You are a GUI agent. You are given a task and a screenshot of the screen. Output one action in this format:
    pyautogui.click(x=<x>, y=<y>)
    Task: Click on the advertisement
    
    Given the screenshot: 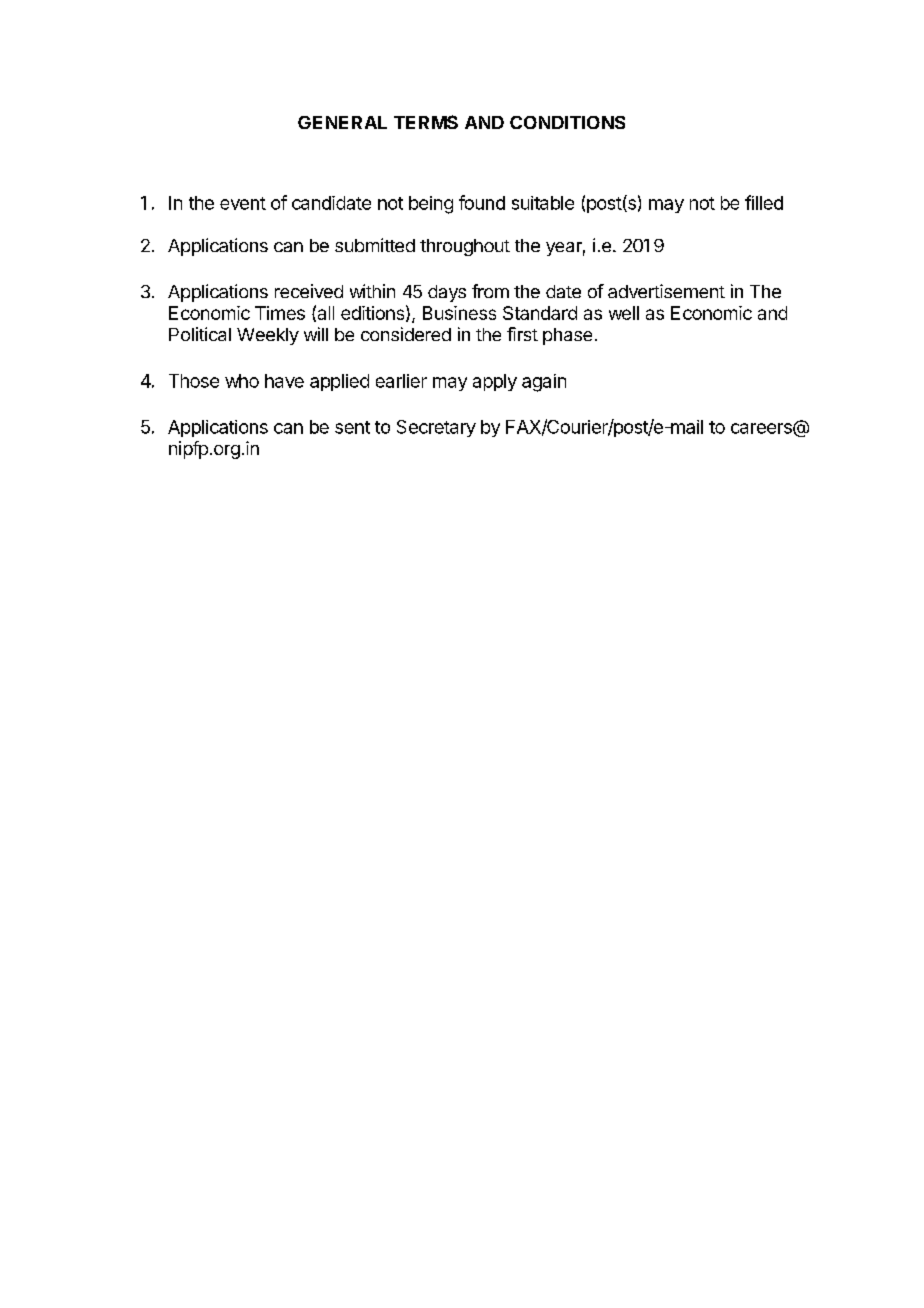 What is the action you would take?
    pyautogui.click(x=666, y=291)
